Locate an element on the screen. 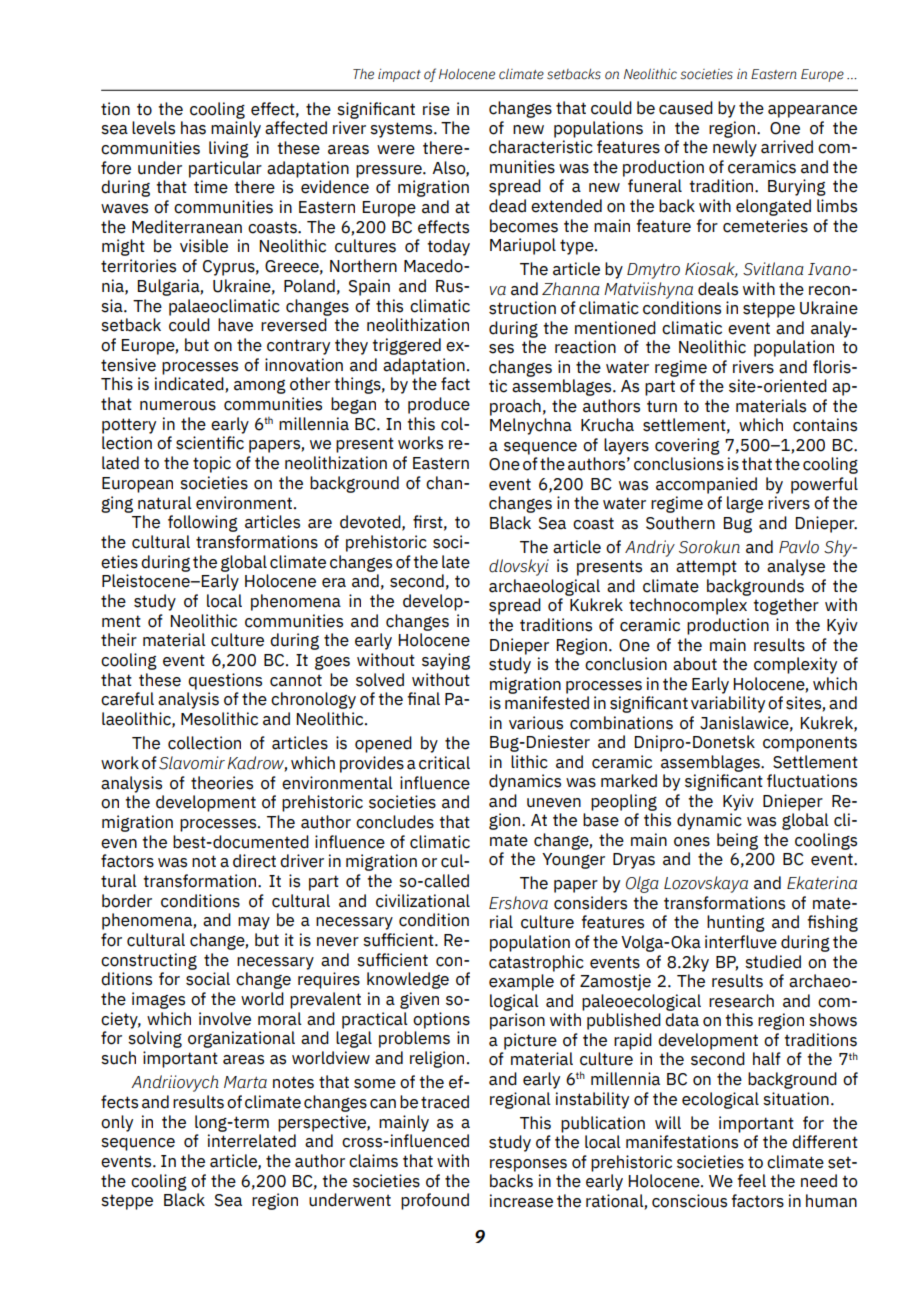 This screenshot has width=924, height=1308. together is located at coordinates (786, 606).
